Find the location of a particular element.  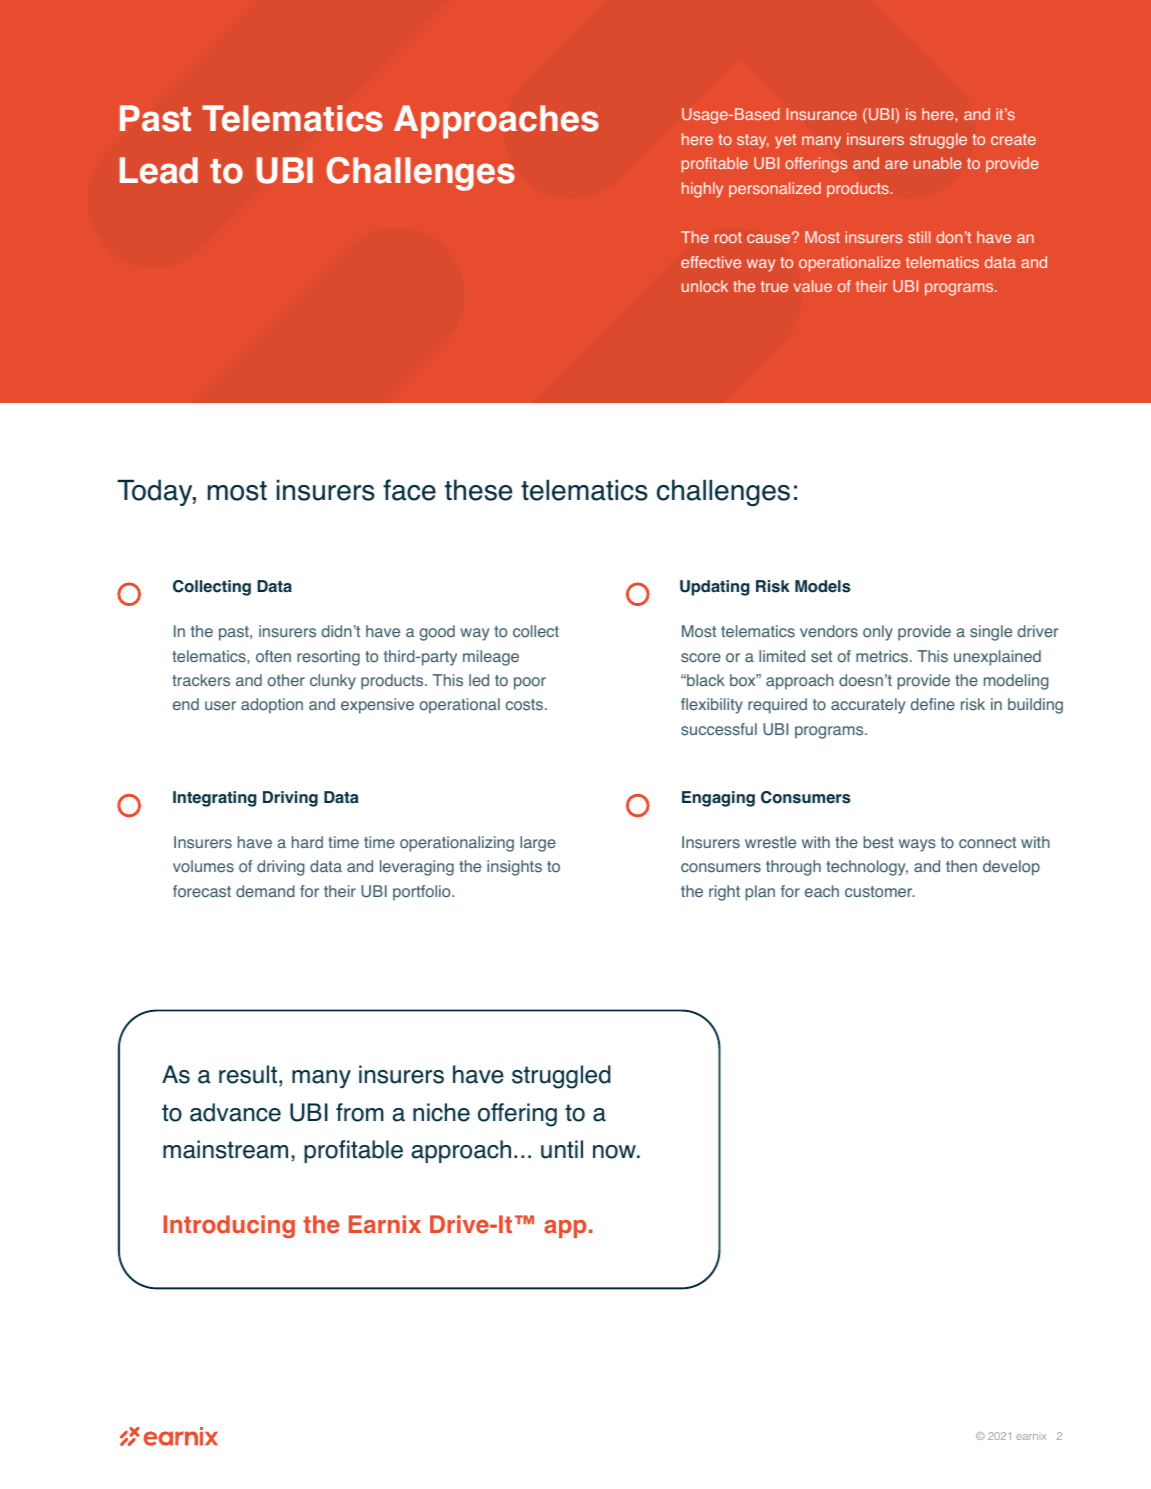

Introducing is located at coordinates (229, 1226).
